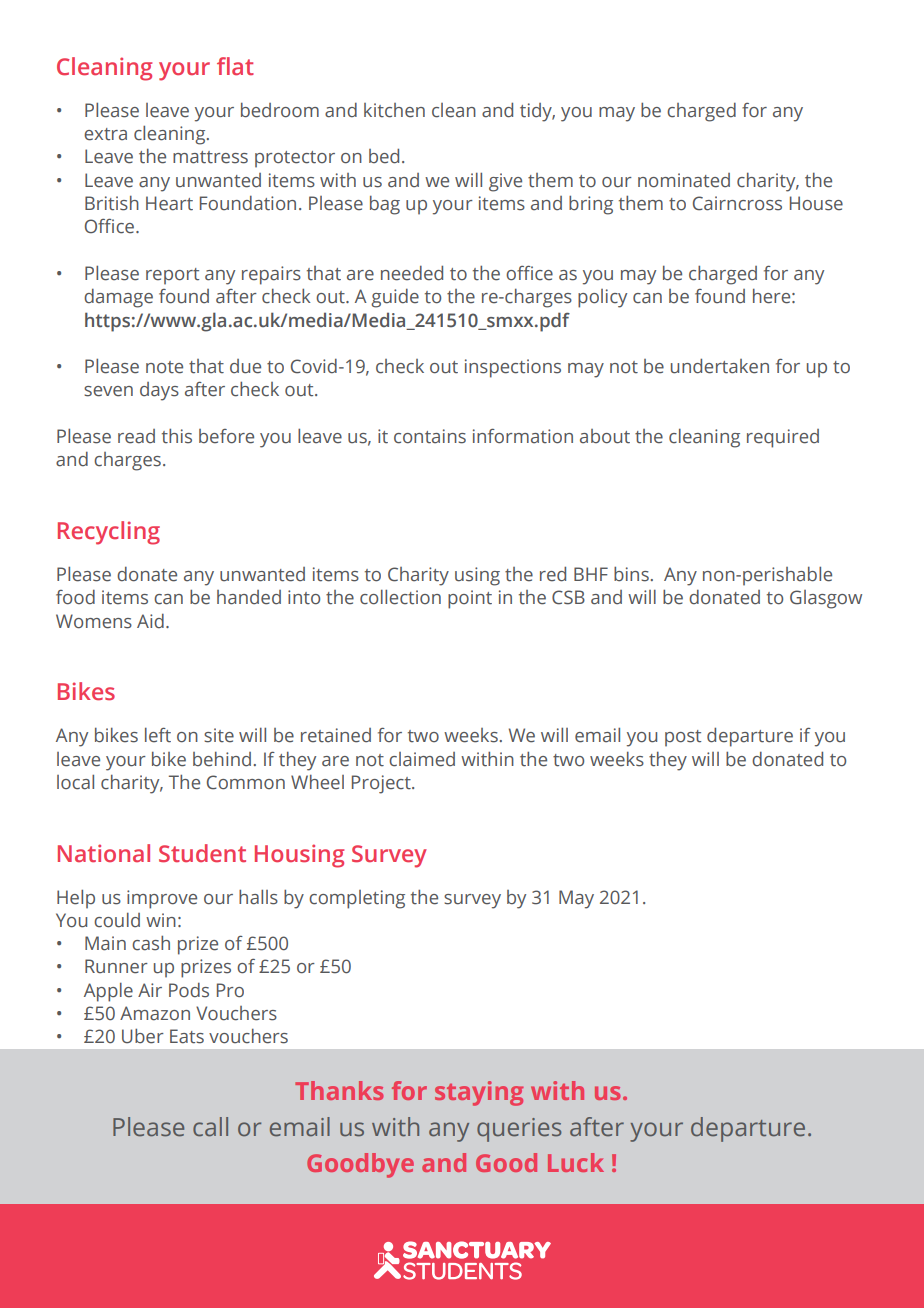 The width and height of the screenshot is (924, 1308). What do you see at coordinates (150, 621) in the screenshot?
I see `Aid` at bounding box center [150, 621].
